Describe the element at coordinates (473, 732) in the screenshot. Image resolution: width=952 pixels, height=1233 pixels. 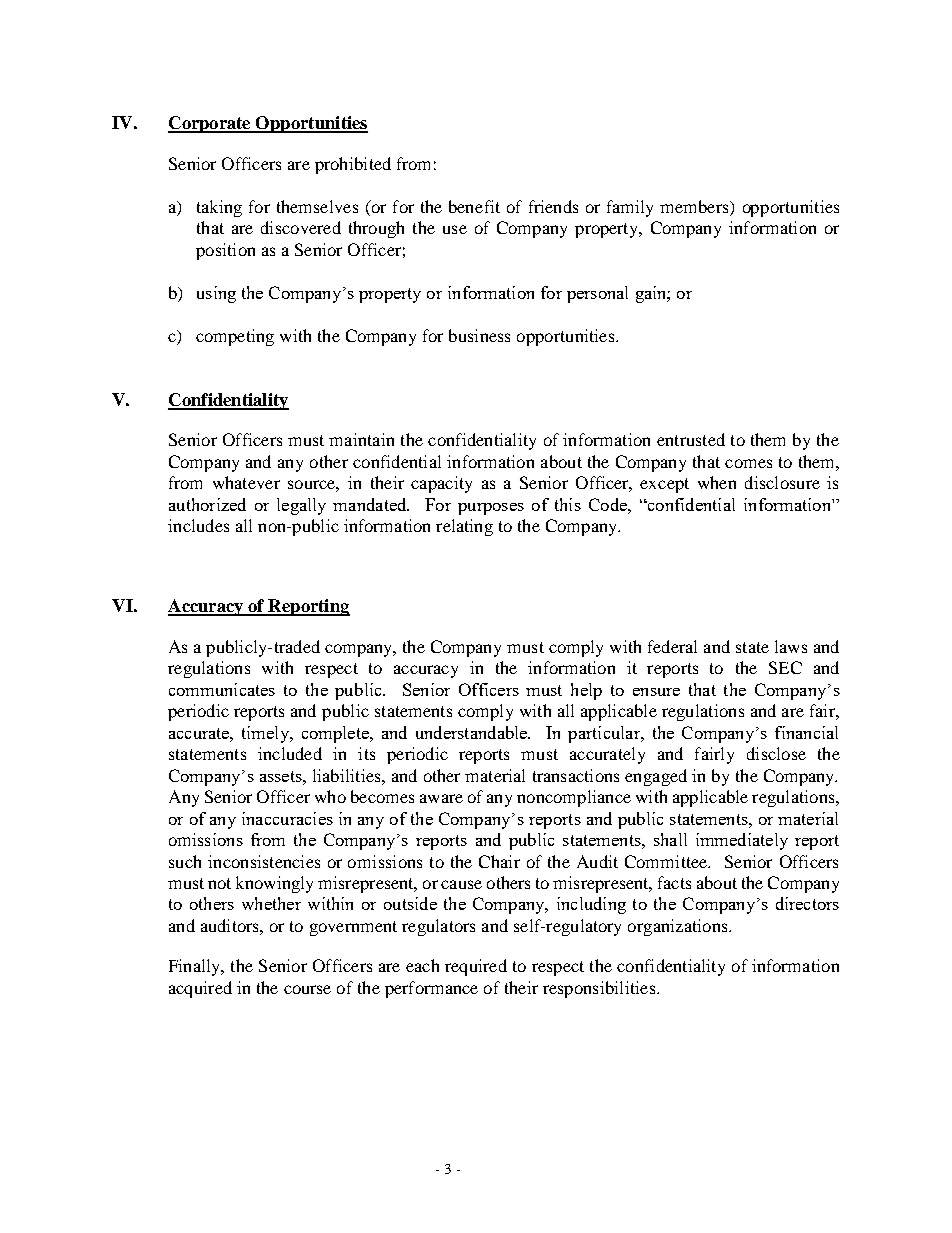
I see `understandable` at that location.
